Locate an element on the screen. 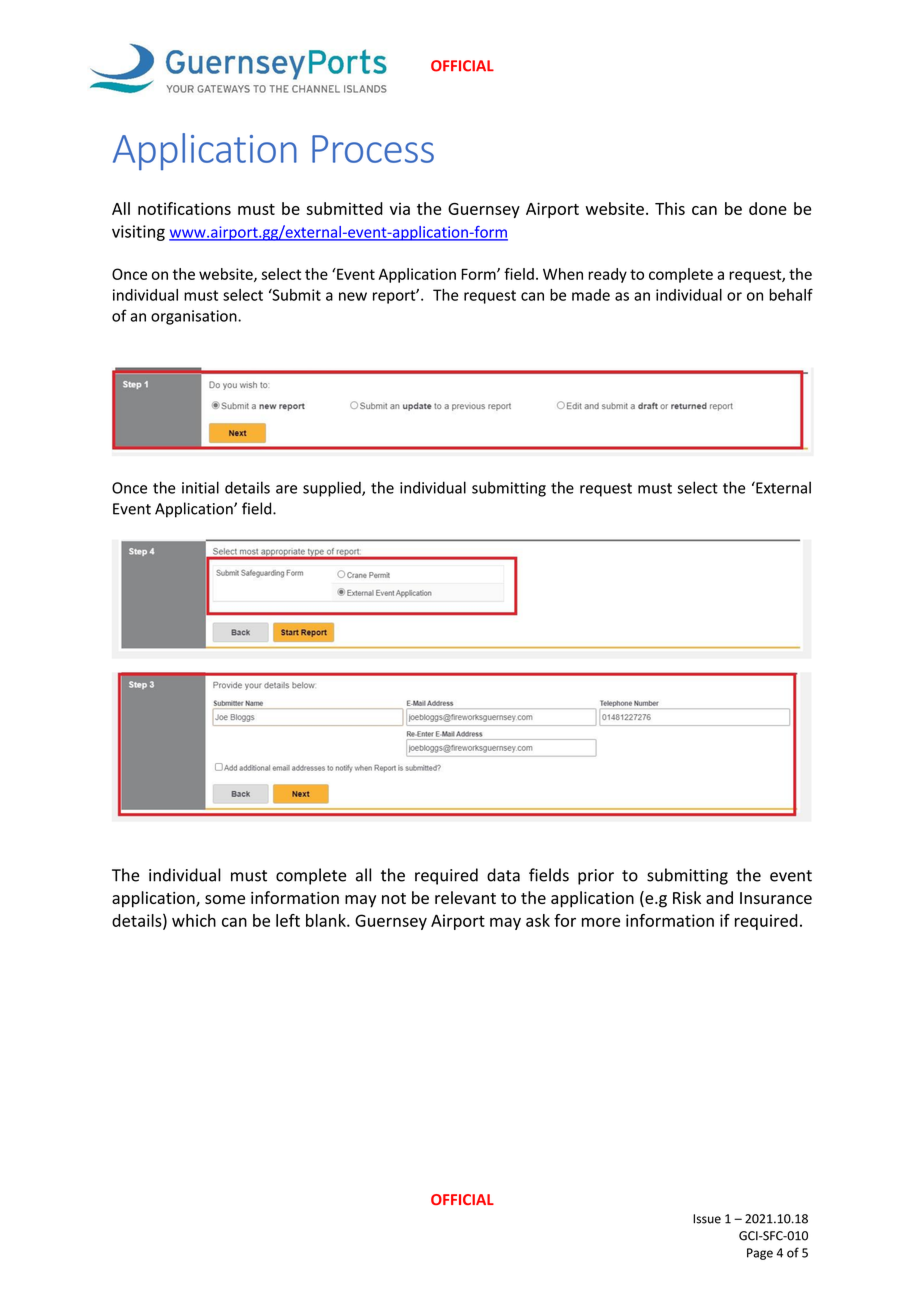  Issue is located at coordinates (707, 1219).
